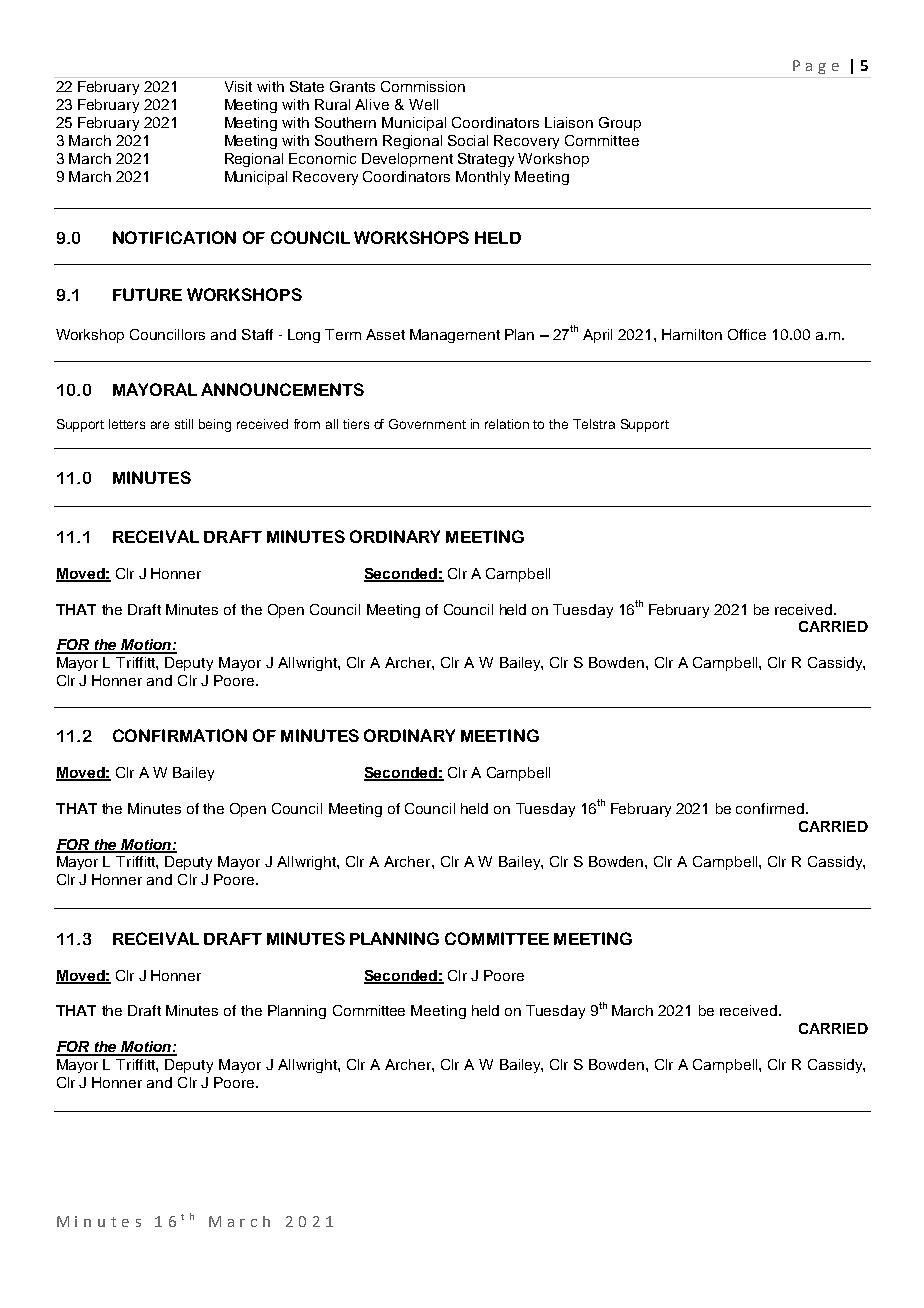 Image resolution: width=924 pixels, height=1308 pixels. Describe the element at coordinates (507, 424) in the screenshot. I see `relation` at that location.
